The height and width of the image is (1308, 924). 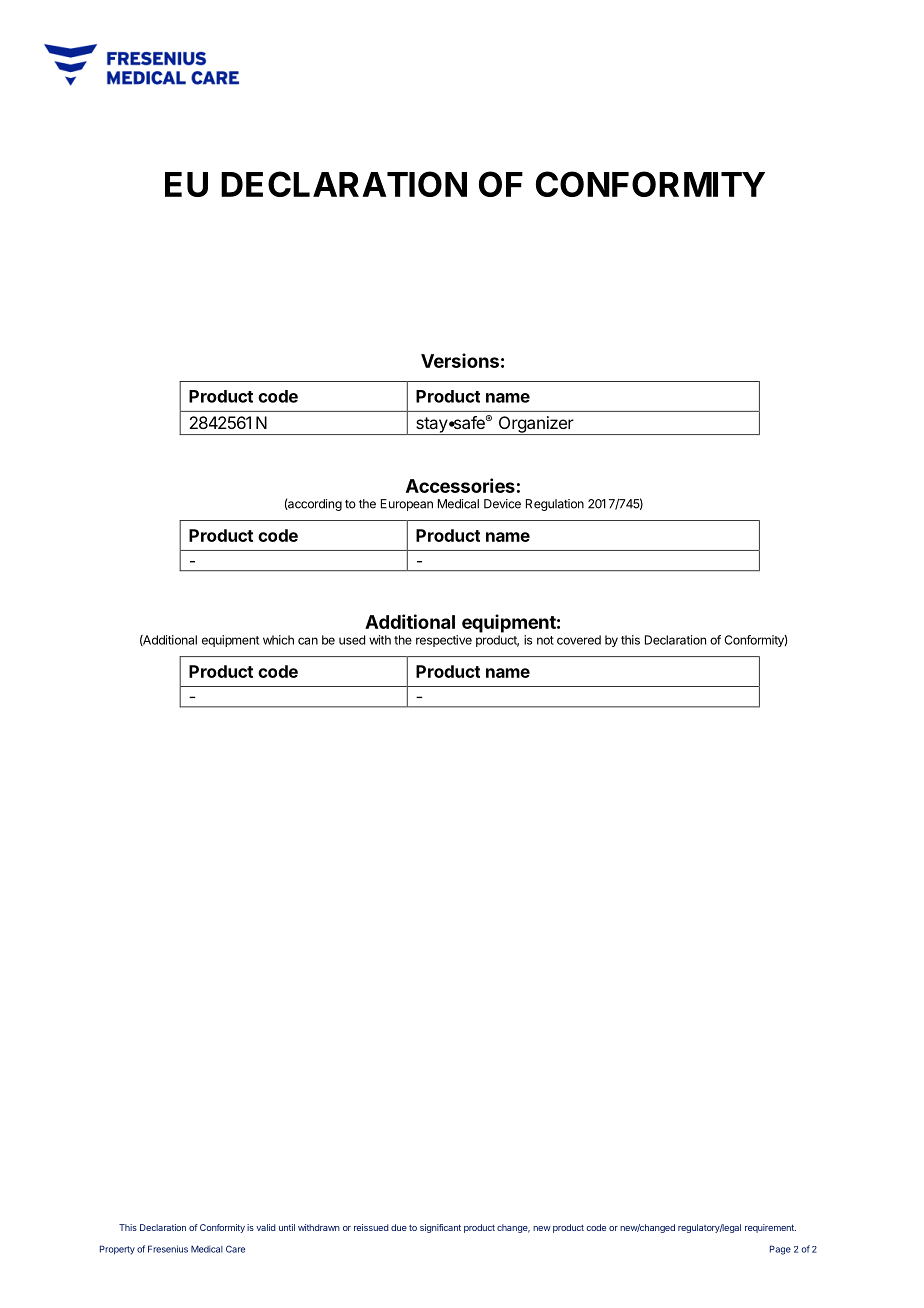 What do you see at coordinates (780, 1250) in the image?
I see `Page` at bounding box center [780, 1250].
